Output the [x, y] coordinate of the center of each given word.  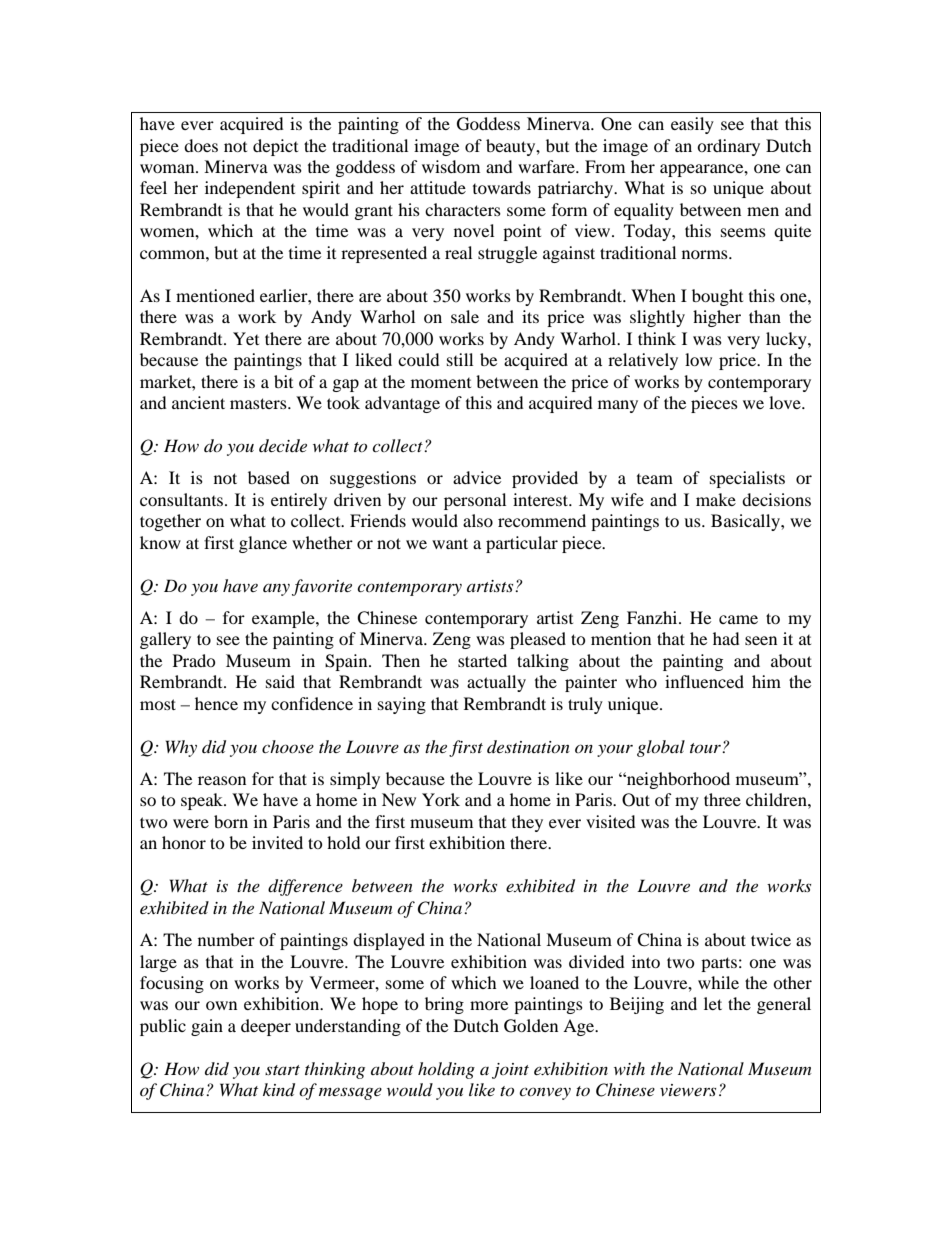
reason [222, 780]
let [713, 1003]
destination [528, 746]
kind [279, 1090]
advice [477, 477]
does [201, 145]
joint [510, 1071]
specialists [747, 479]
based [269, 477]
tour [706, 748]
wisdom [451, 166]
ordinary [728, 147]
